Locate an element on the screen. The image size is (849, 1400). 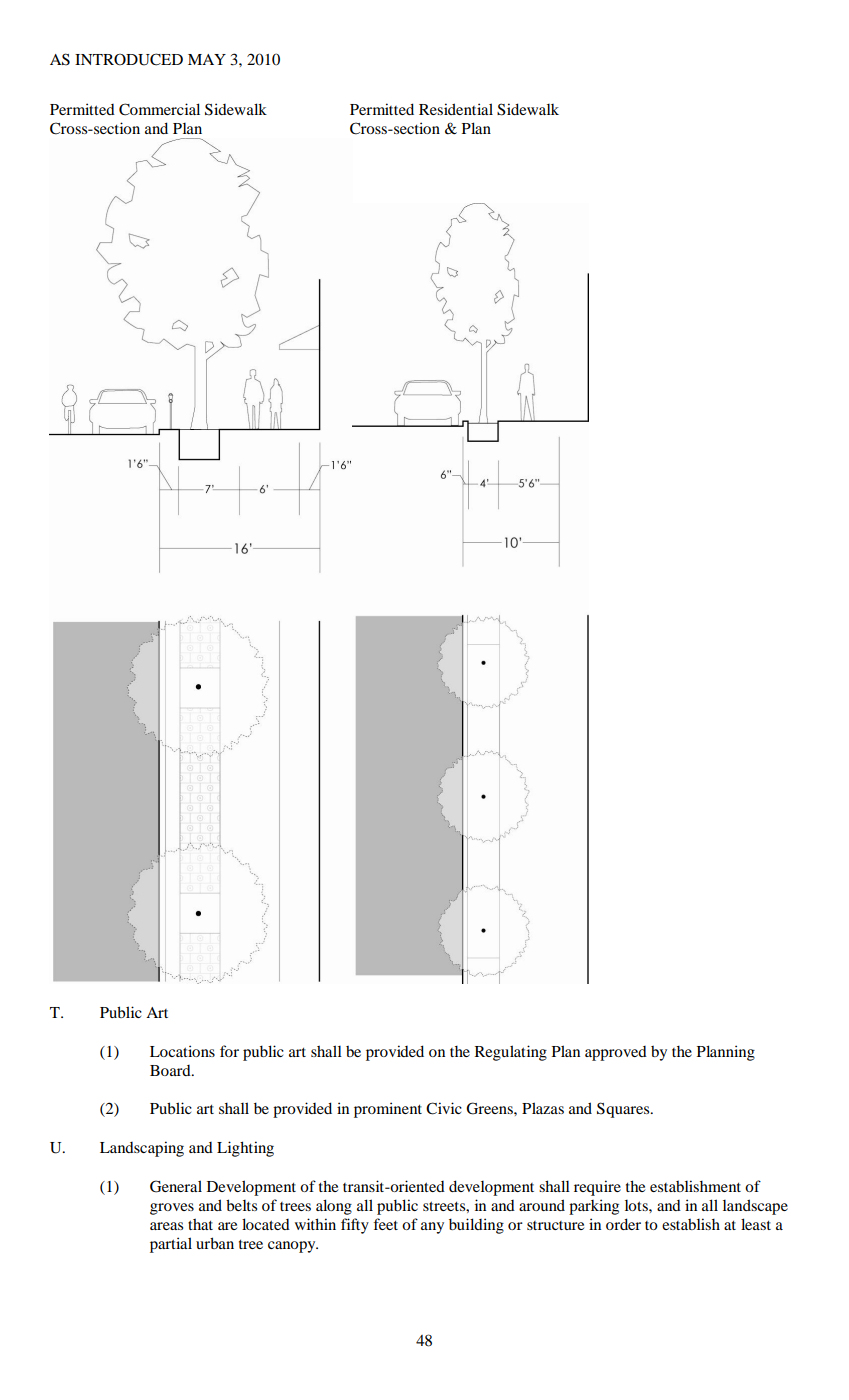
any is located at coordinates (432, 1228).
